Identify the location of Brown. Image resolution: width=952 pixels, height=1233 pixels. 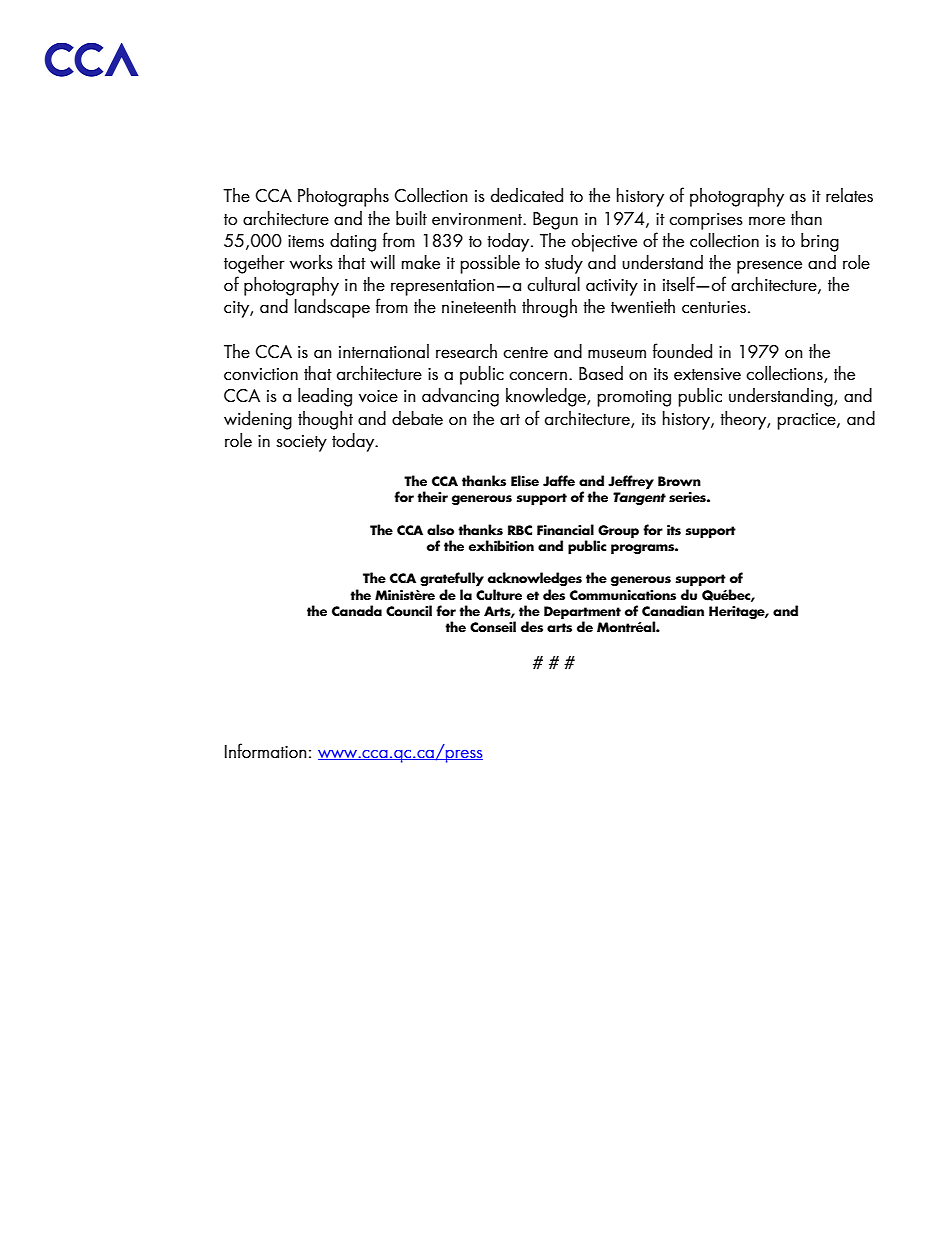
(679, 481).
